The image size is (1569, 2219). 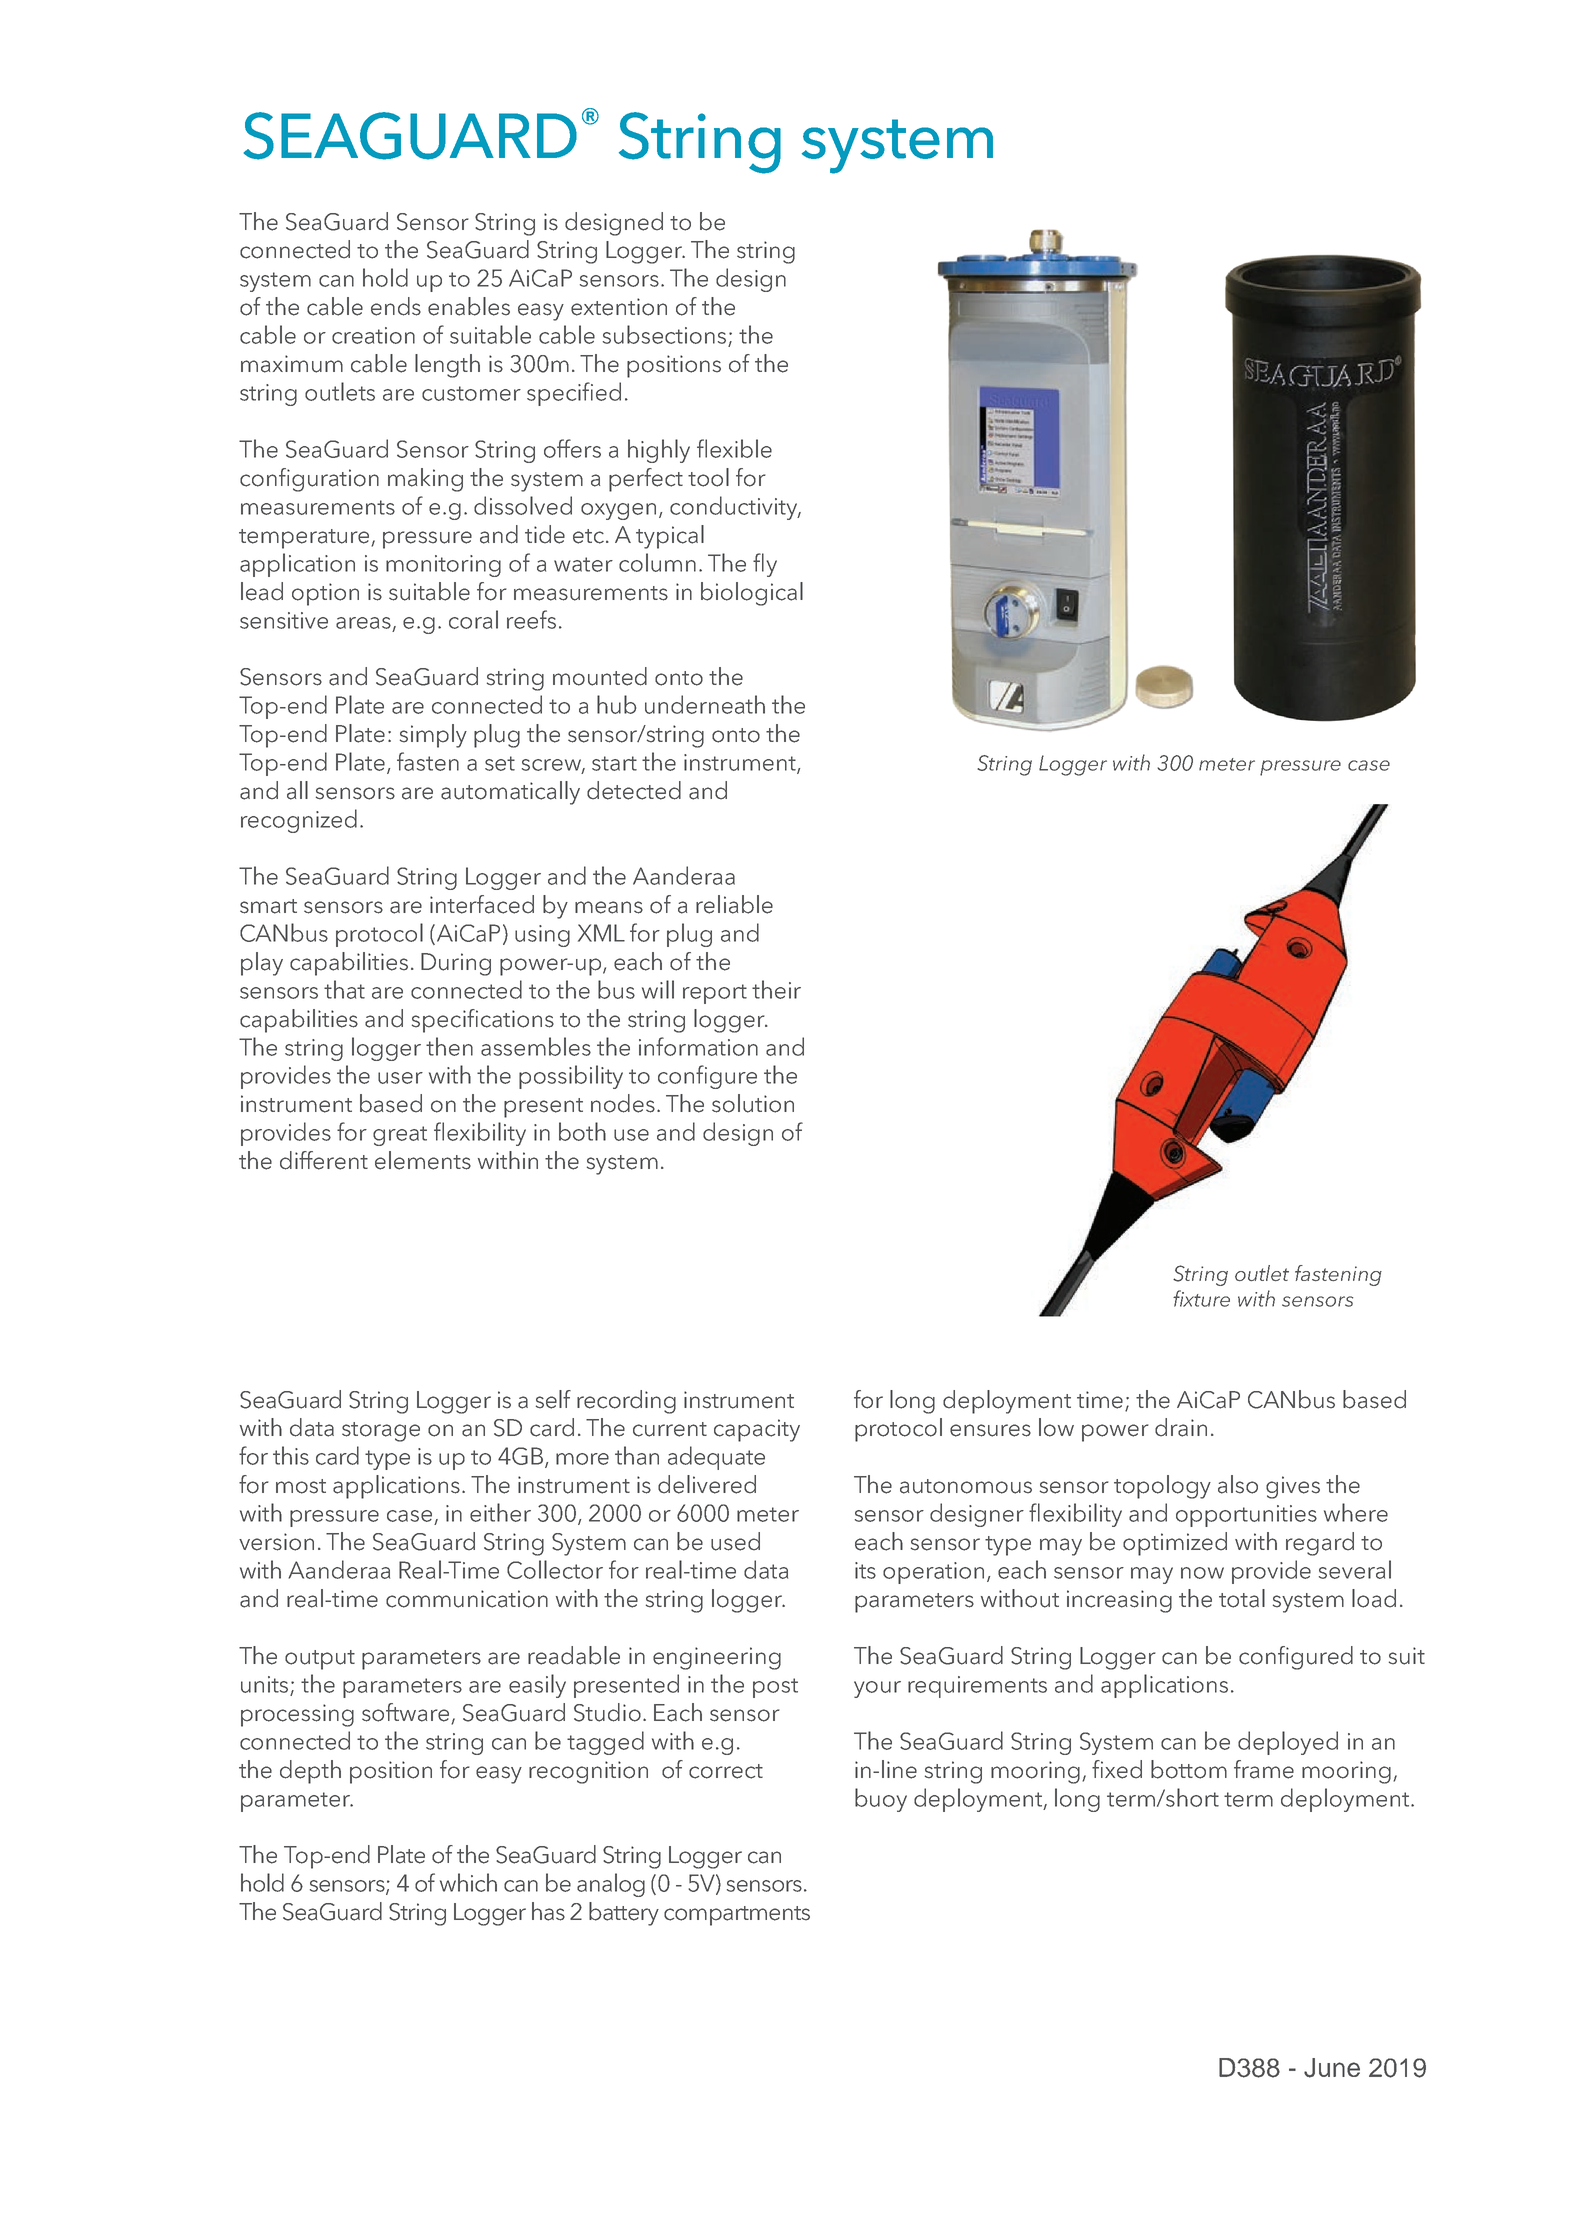 I want to click on underneath, so click(x=705, y=704).
